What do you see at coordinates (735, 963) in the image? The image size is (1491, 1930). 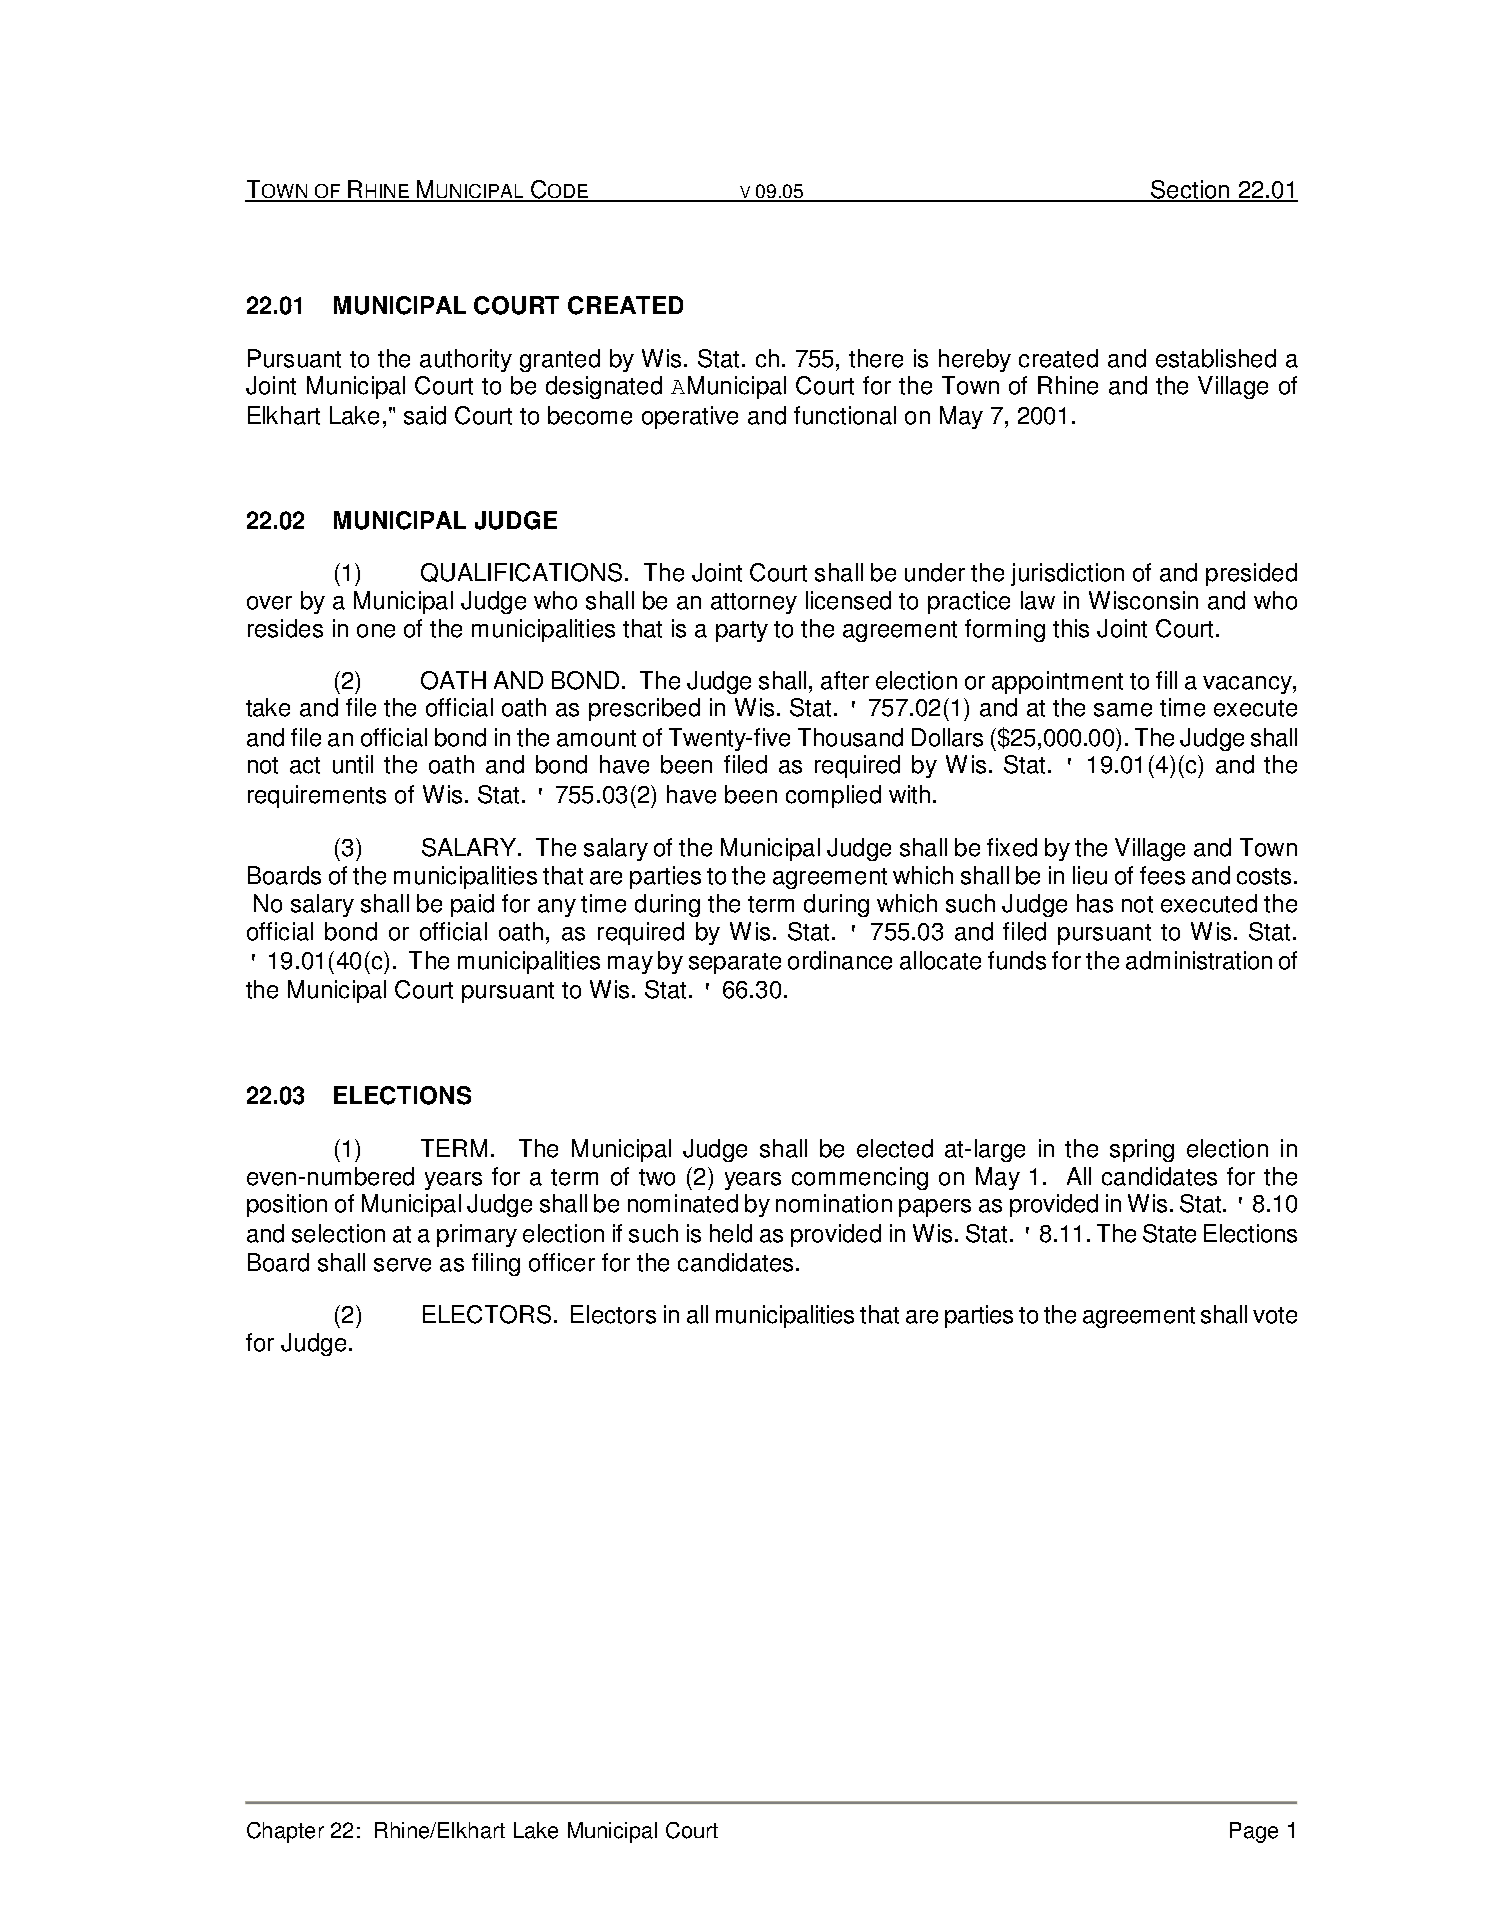 I see `separate` at bounding box center [735, 963].
